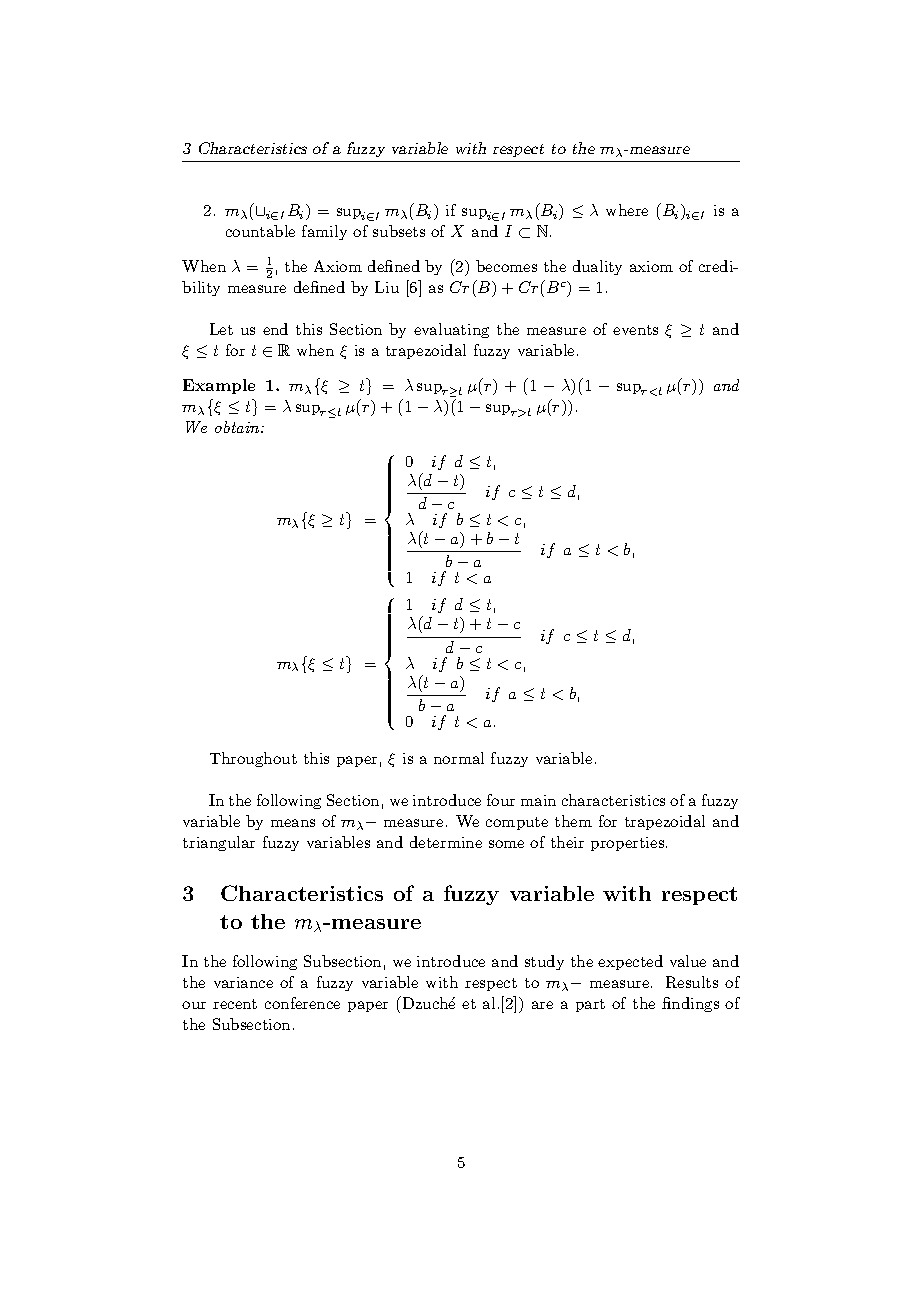  Describe the element at coordinates (293, 823) in the document. I see `means` at that location.
